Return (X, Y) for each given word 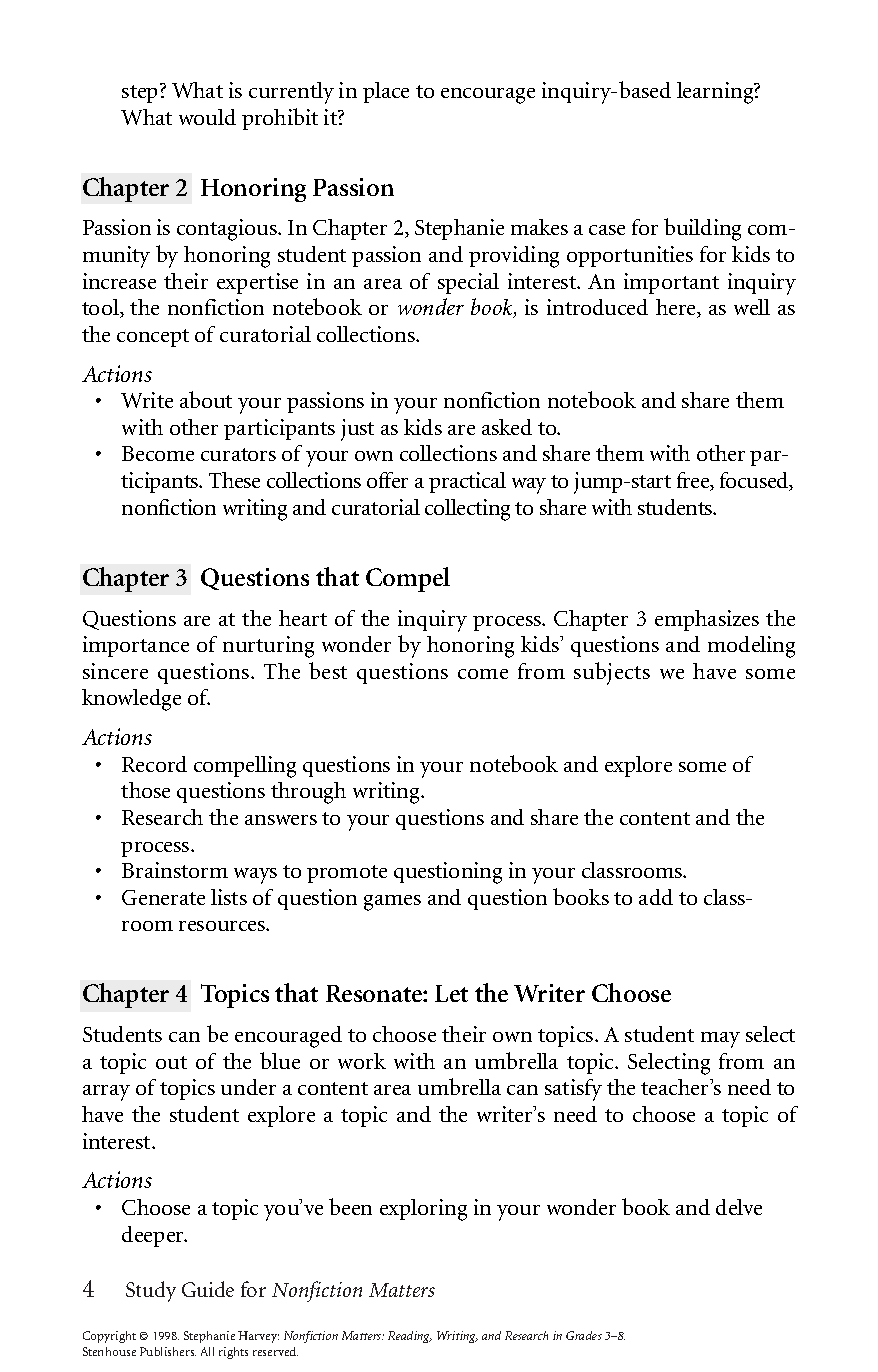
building (702, 229)
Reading (410, 1337)
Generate (163, 897)
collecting (467, 510)
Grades (584, 1335)
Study (151, 1291)
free (694, 481)
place (386, 92)
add (656, 897)
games (392, 903)
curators (238, 454)
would (207, 117)
